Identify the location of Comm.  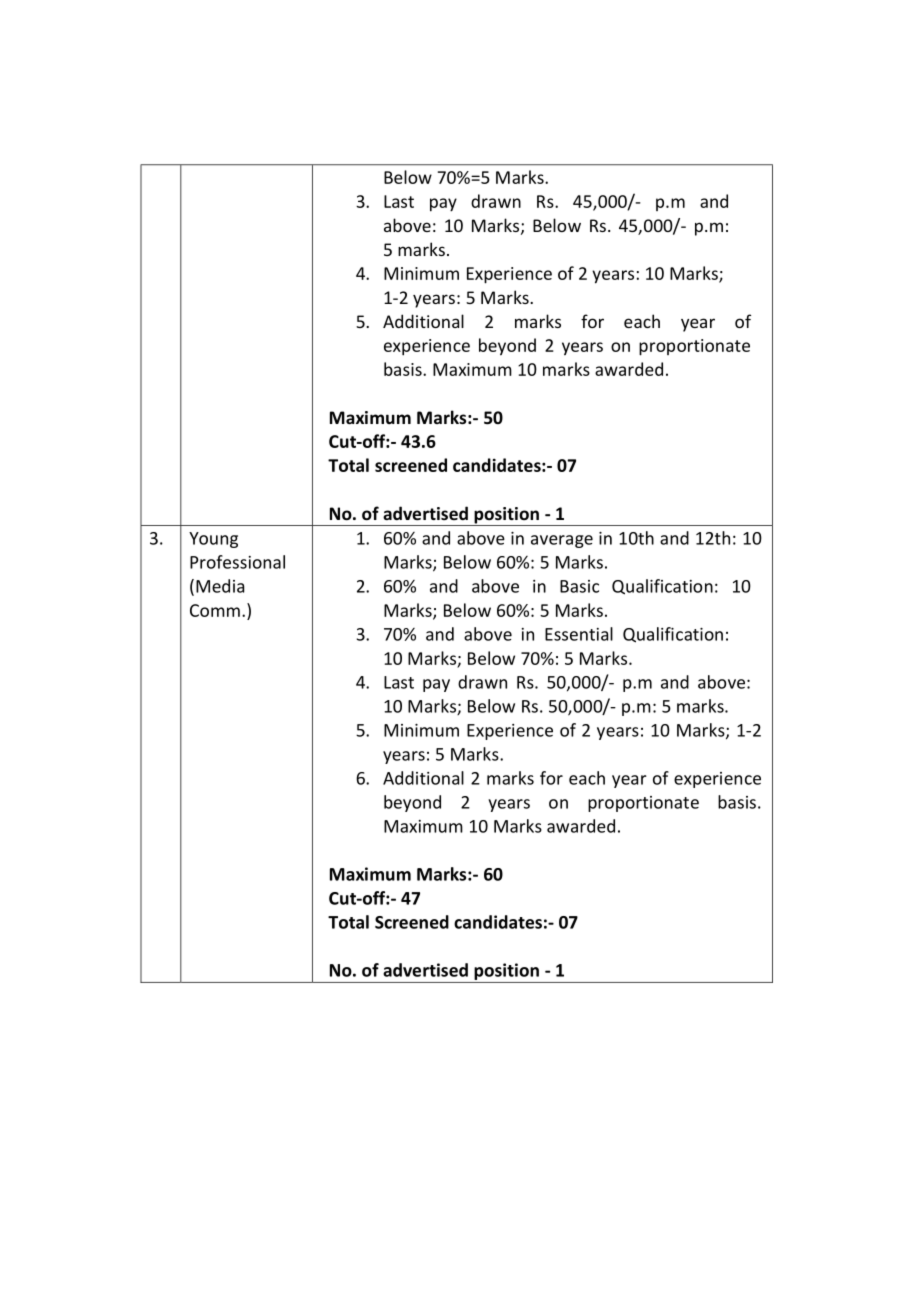
(215, 610).
